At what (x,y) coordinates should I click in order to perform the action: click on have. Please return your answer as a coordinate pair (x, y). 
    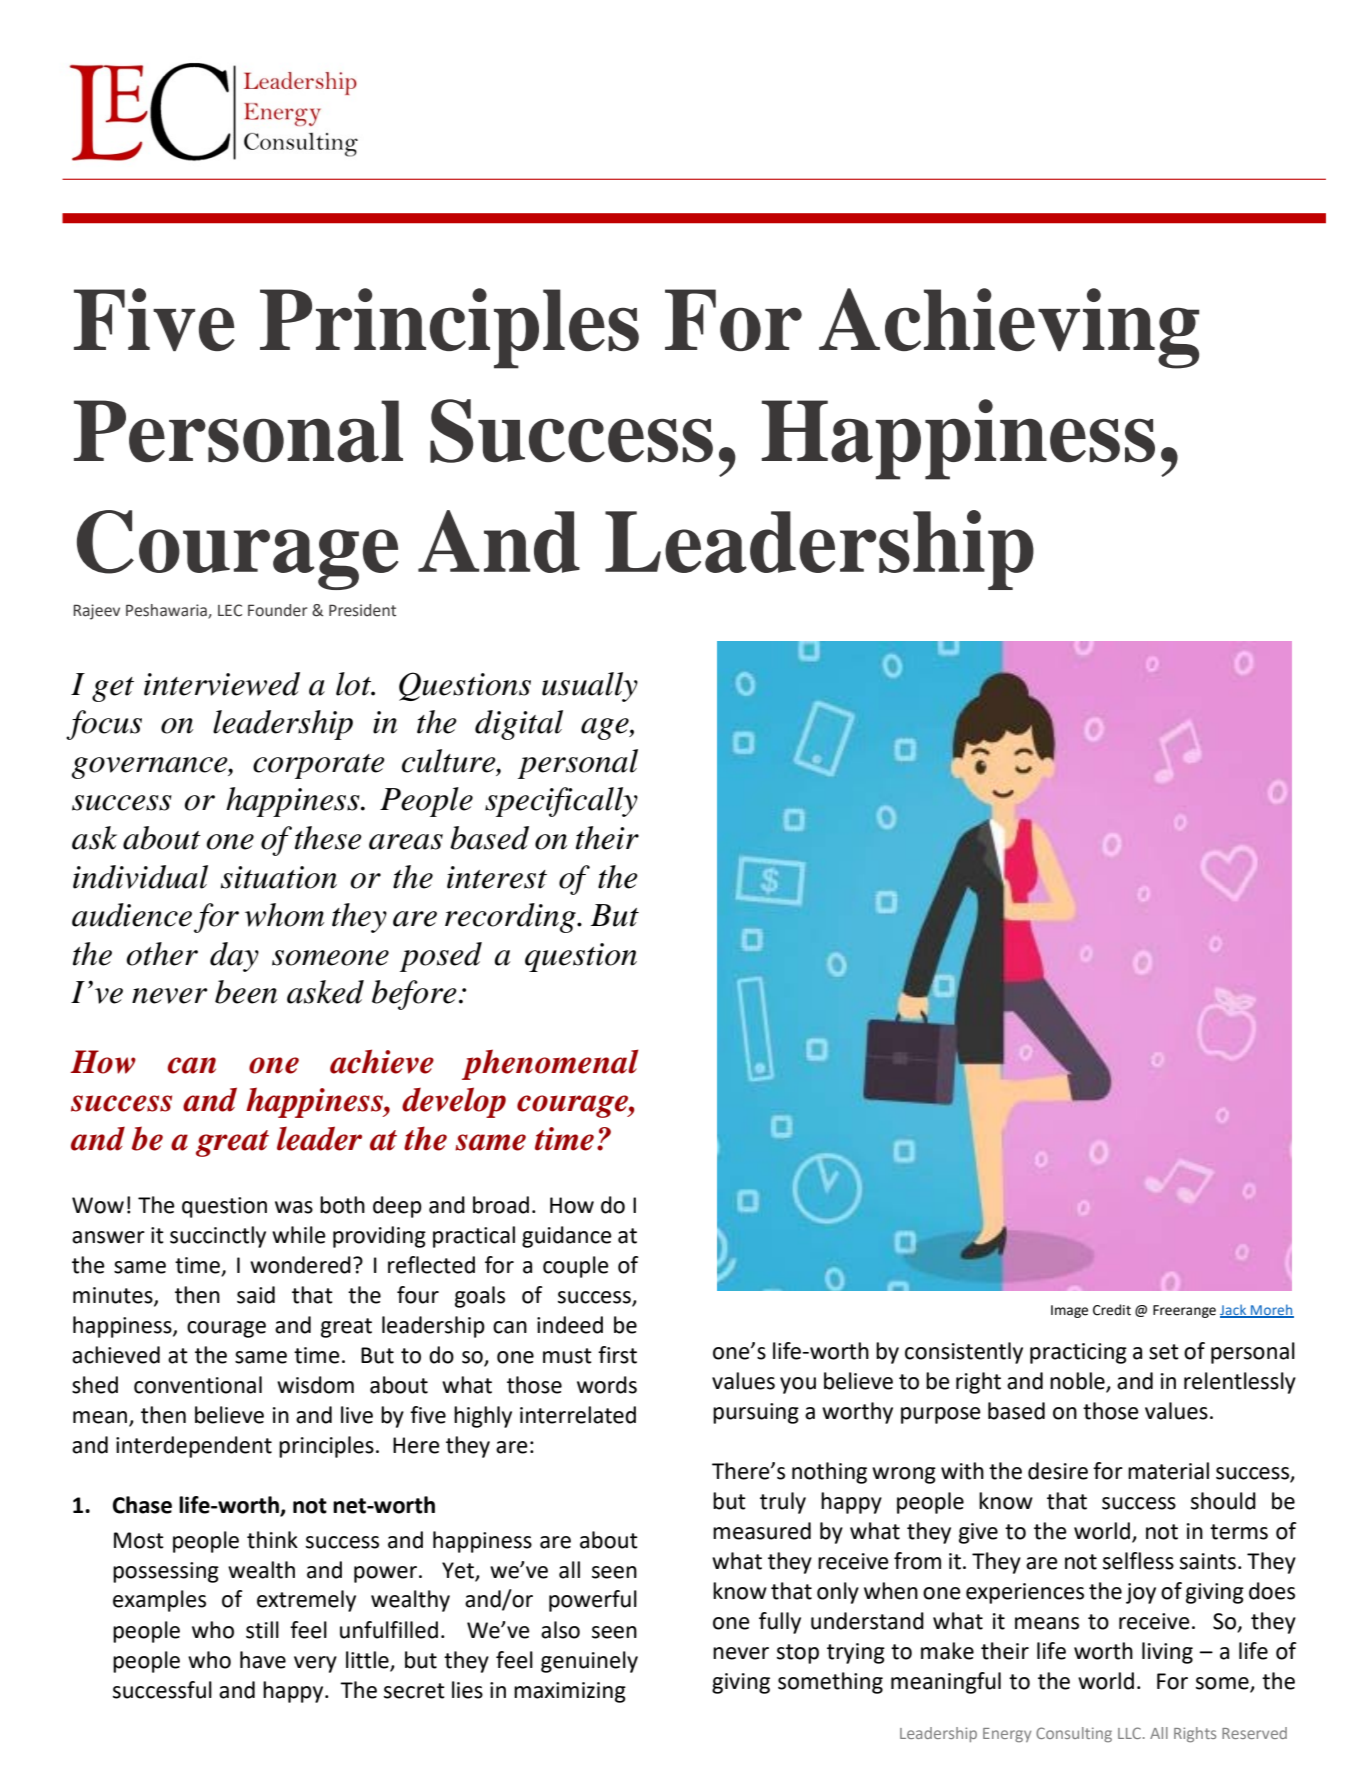
    Looking at the image, I should click on (263, 1660).
